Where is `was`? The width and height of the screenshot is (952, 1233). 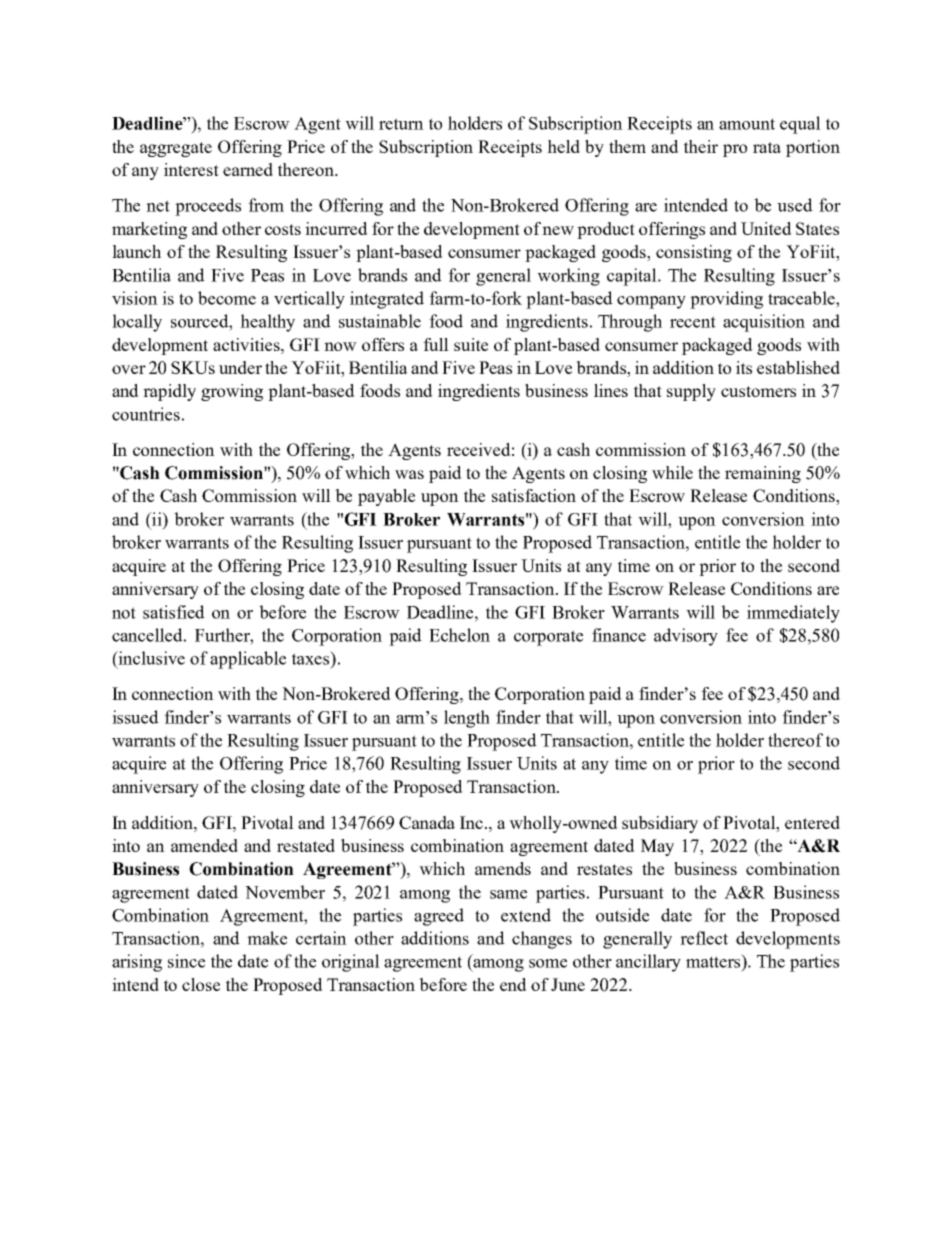
was is located at coordinates (409, 474).
